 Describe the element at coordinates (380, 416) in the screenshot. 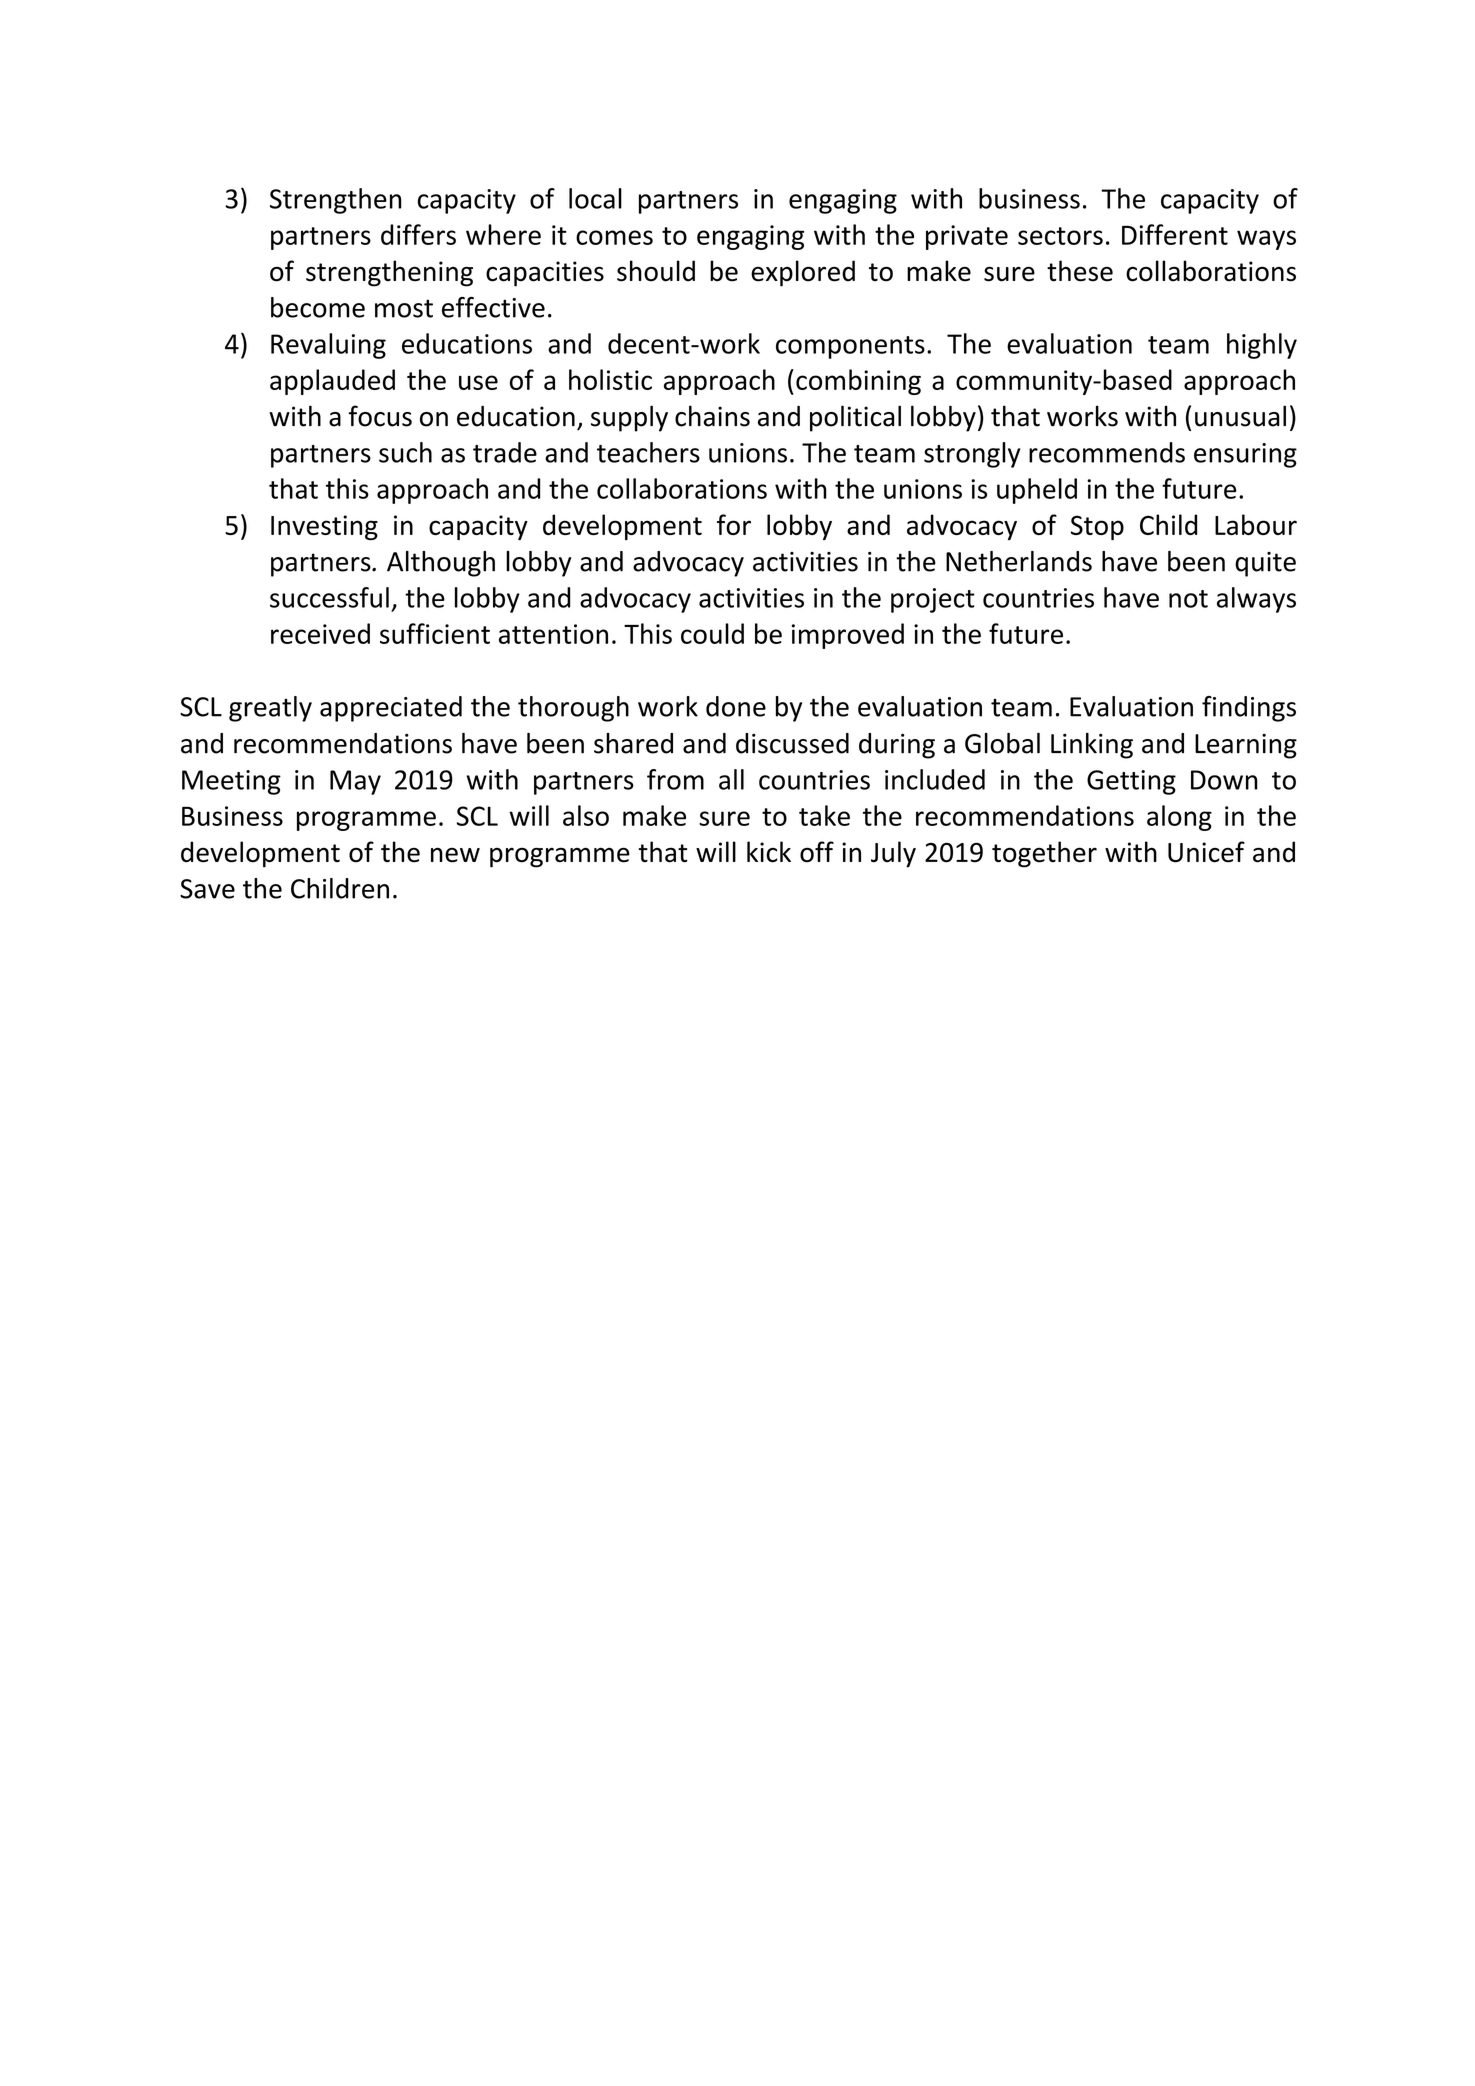

I see `focus` at that location.
